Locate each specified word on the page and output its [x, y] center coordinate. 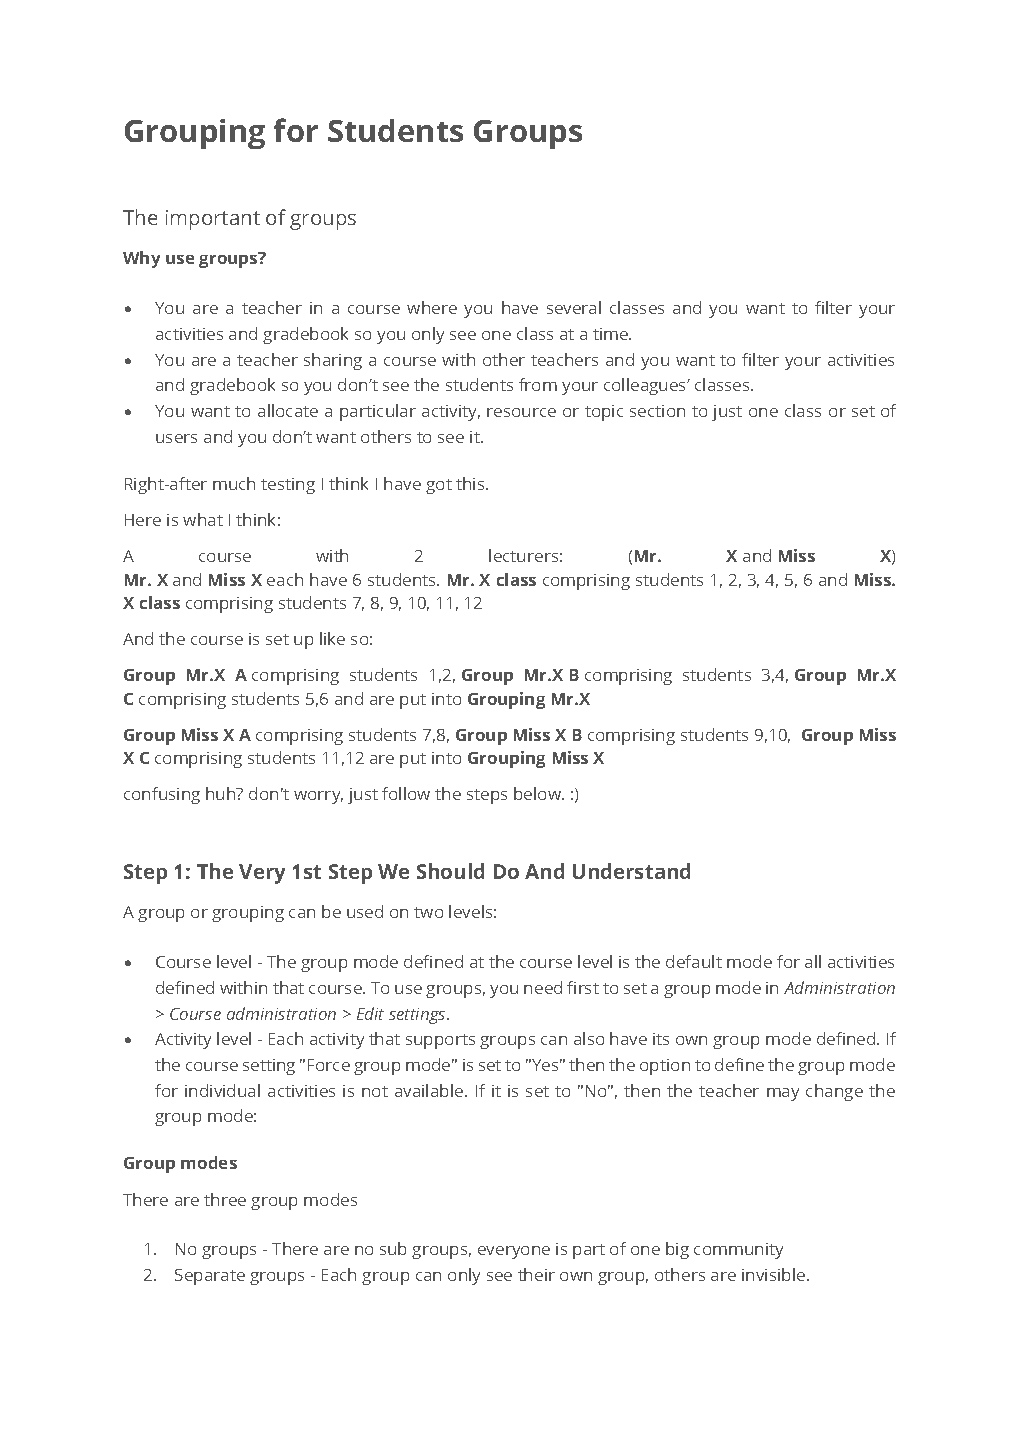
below [539, 793]
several [574, 307]
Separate [210, 1277]
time [611, 334]
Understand [631, 871]
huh [222, 793]
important [213, 220]
